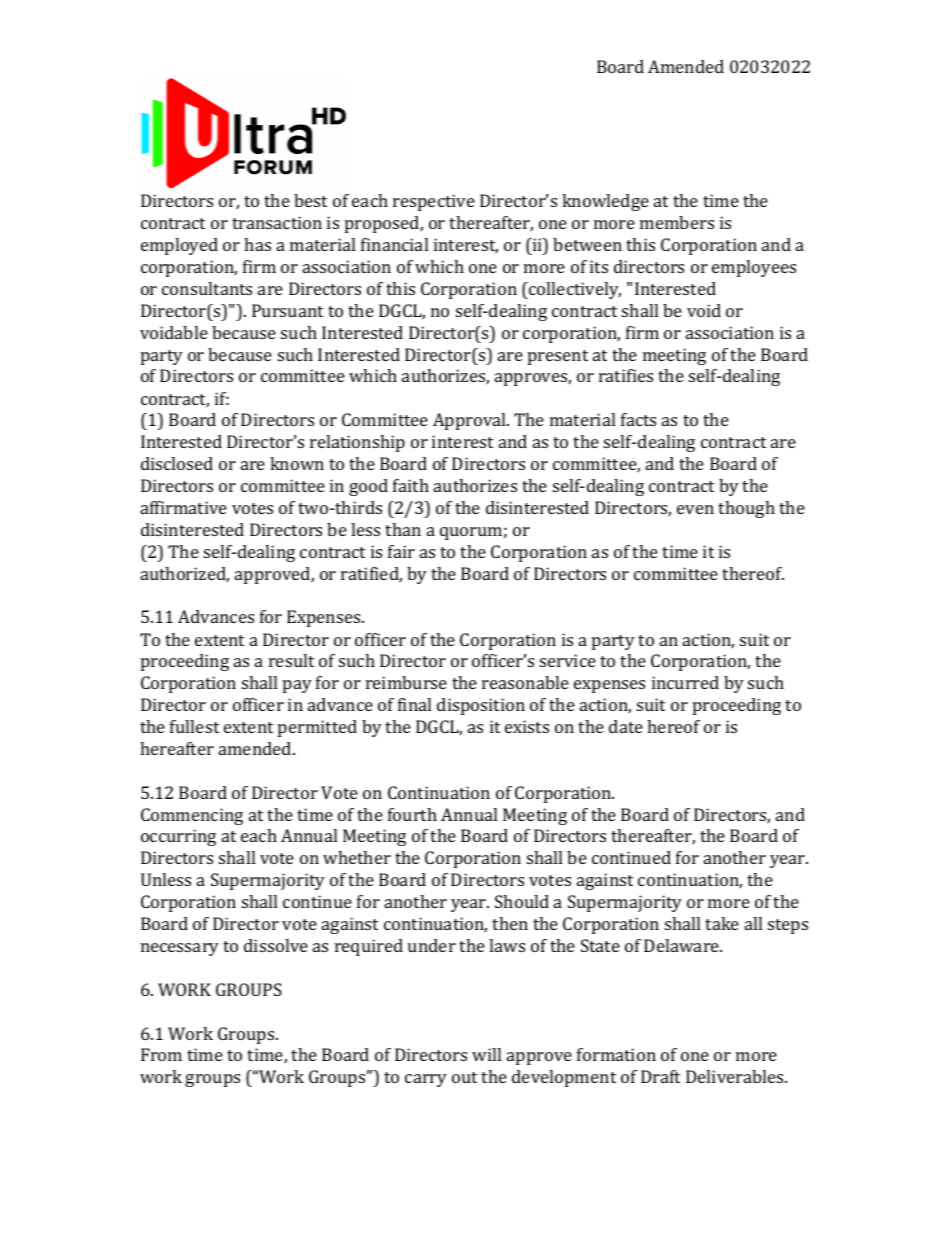 Image resolution: width=952 pixels, height=1233 pixels. What do you see at coordinates (257, 244) in the screenshot?
I see `has` at bounding box center [257, 244].
